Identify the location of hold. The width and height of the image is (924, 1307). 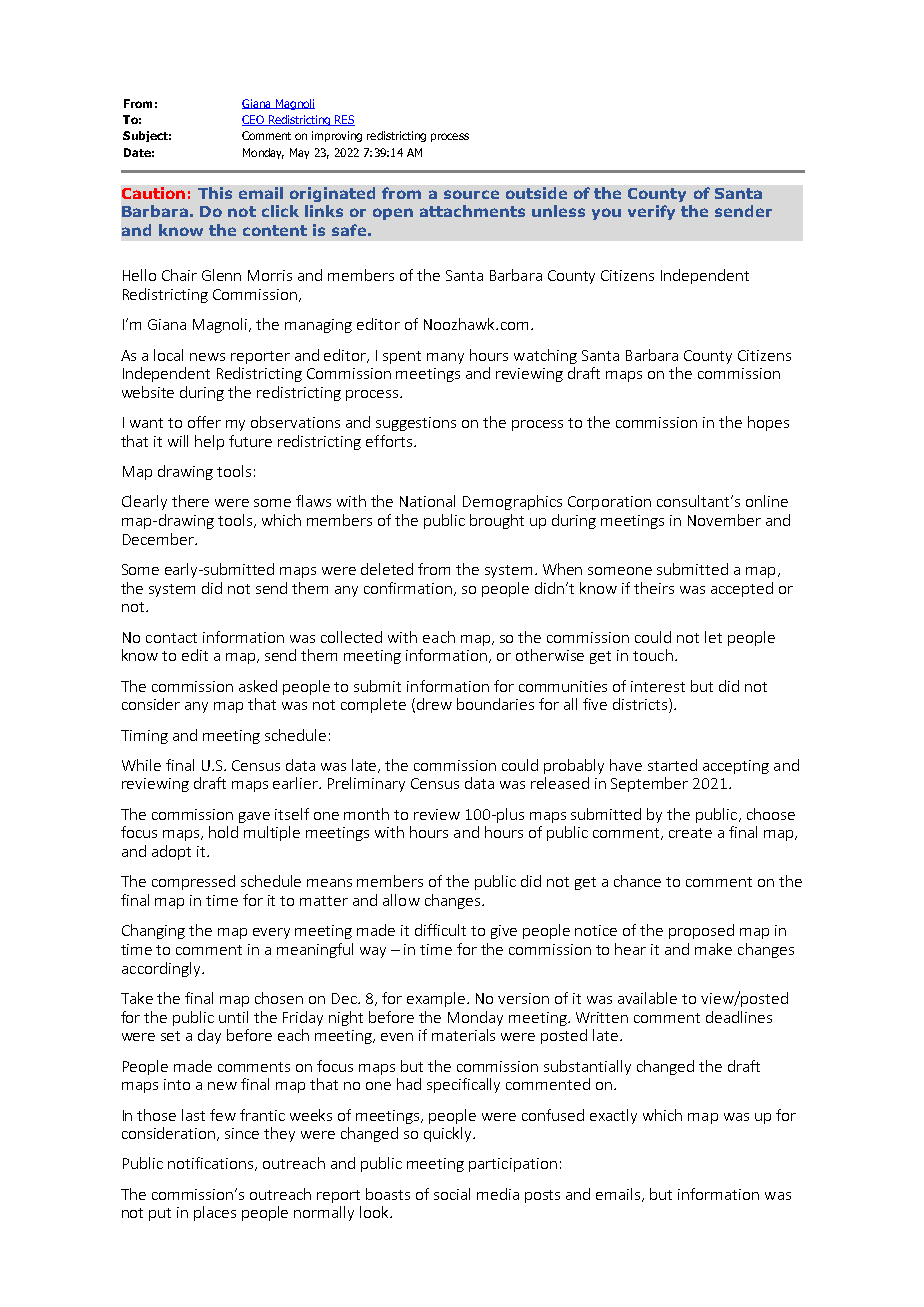
(223, 832).
